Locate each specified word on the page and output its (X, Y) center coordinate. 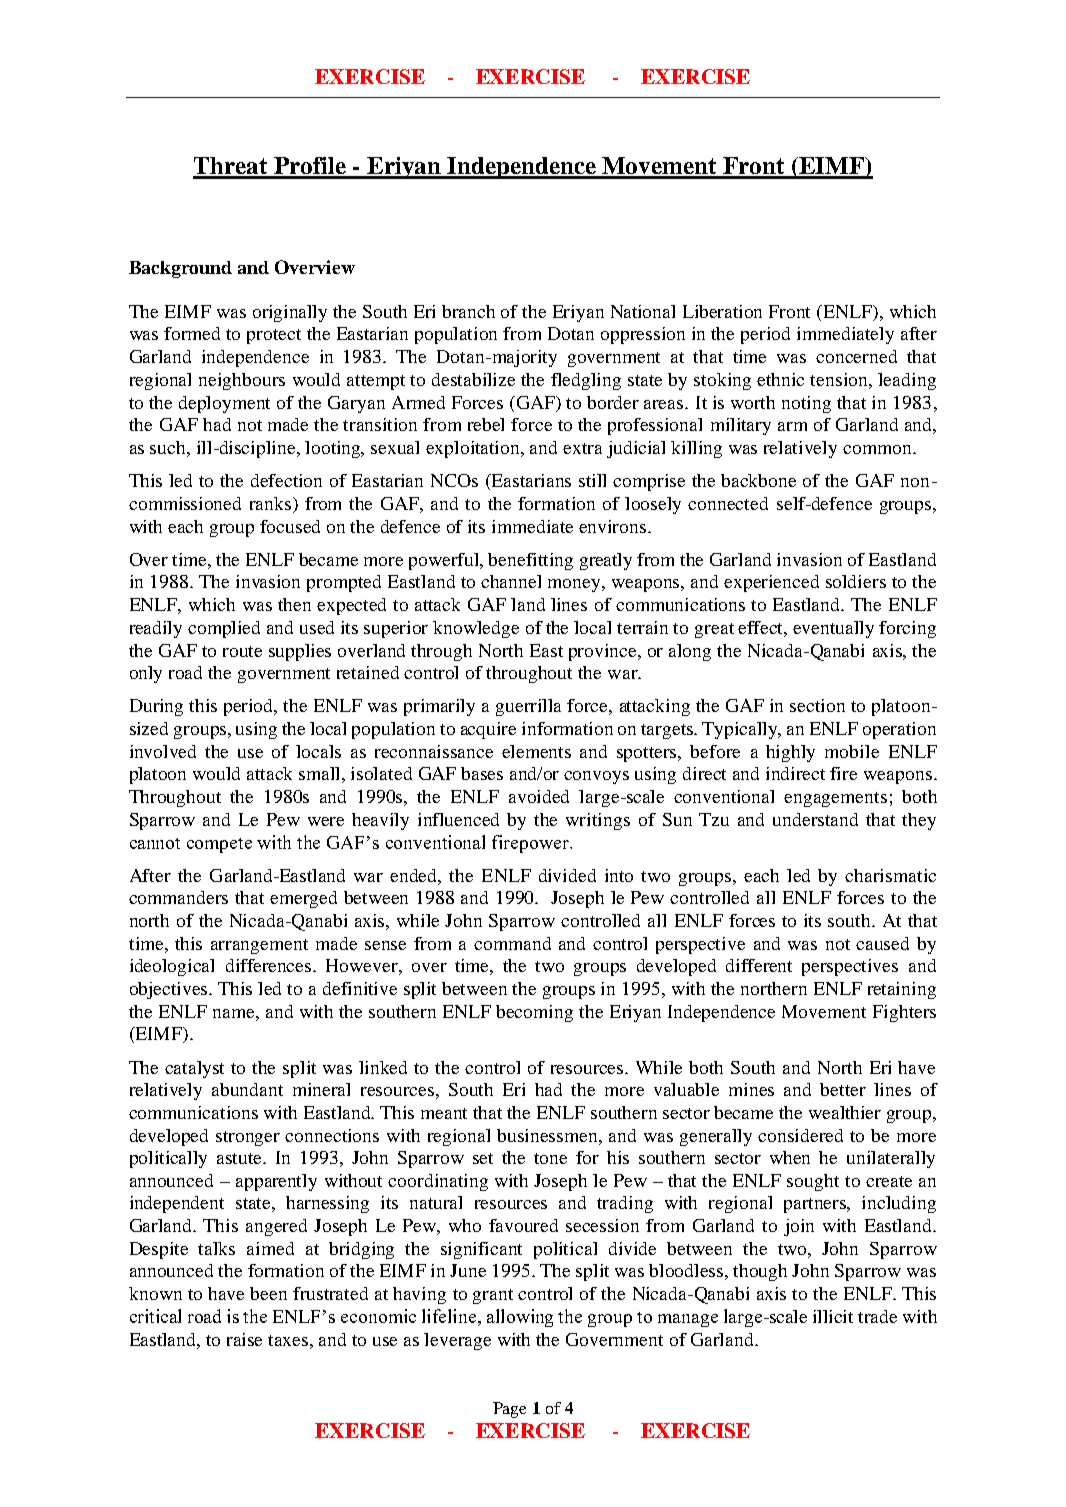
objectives (170, 990)
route (242, 651)
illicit (833, 1316)
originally (290, 313)
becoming (534, 1013)
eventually (833, 629)
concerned (856, 356)
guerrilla (528, 707)
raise (244, 1339)
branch (468, 311)
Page (509, 1410)
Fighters (904, 1013)
